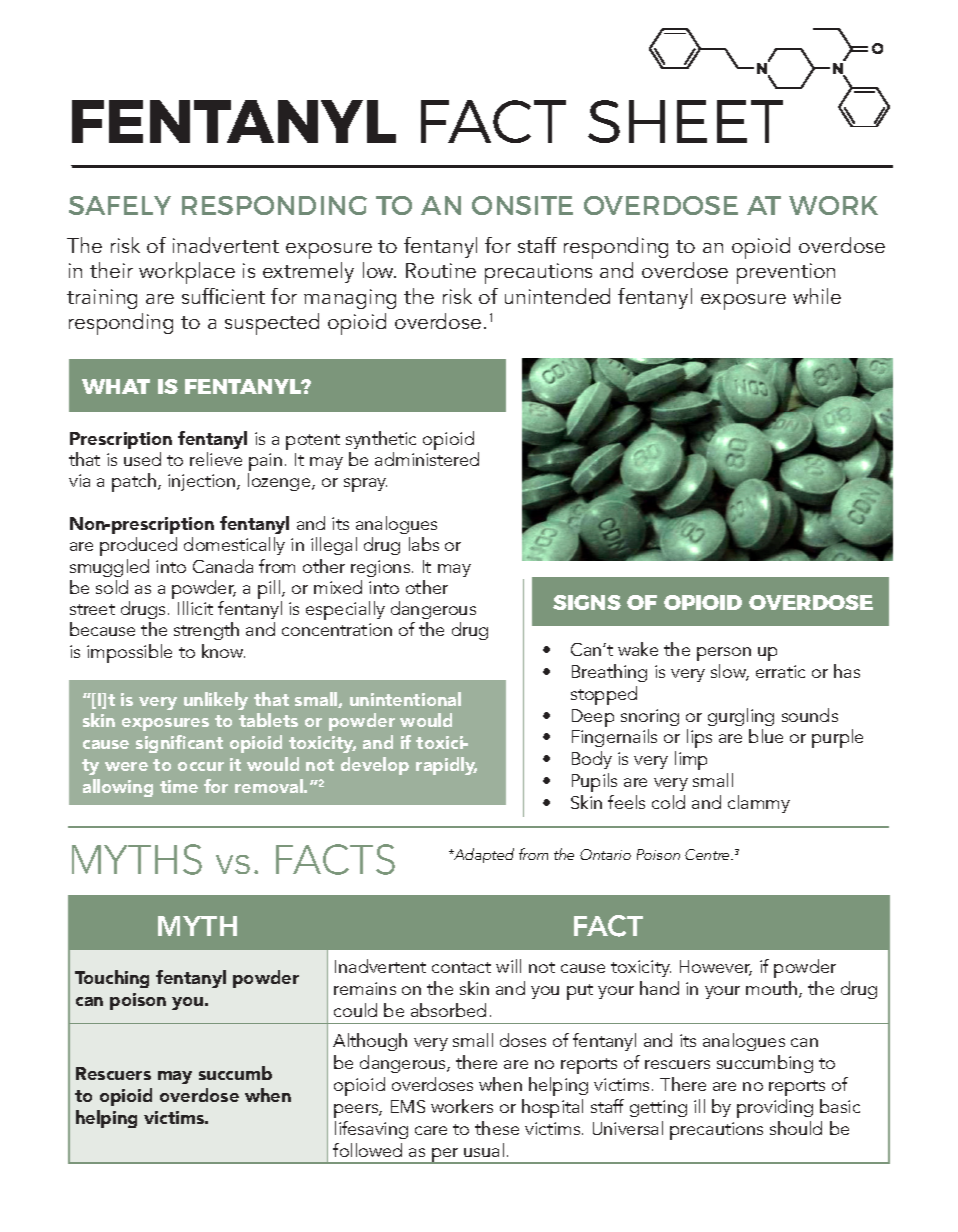  Describe the element at coordinates (405, 699) in the screenshot. I see `unintentional` at that location.
